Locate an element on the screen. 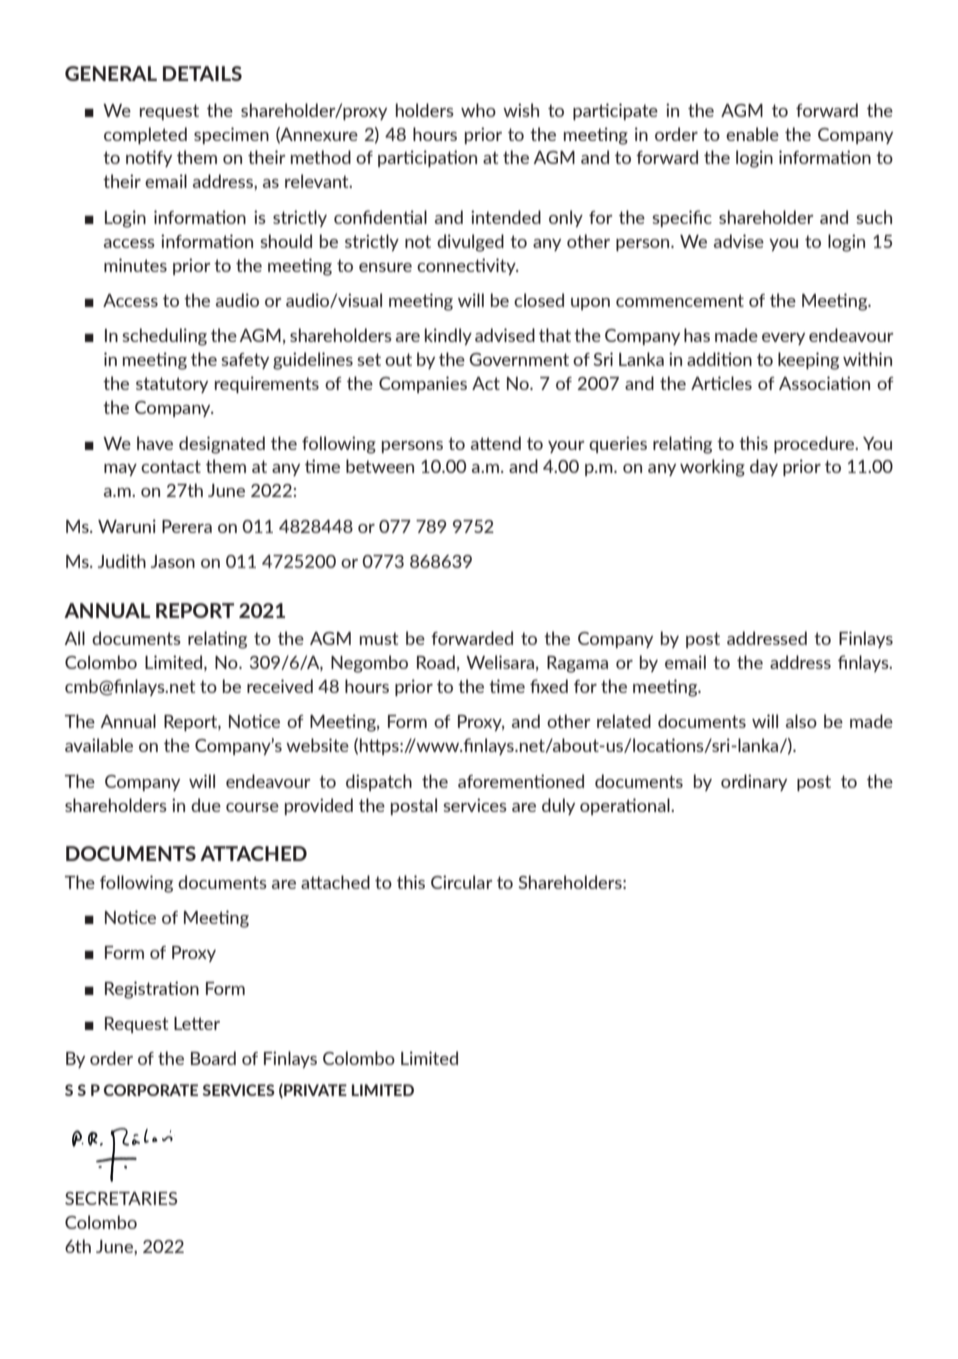  also is located at coordinates (801, 721).
